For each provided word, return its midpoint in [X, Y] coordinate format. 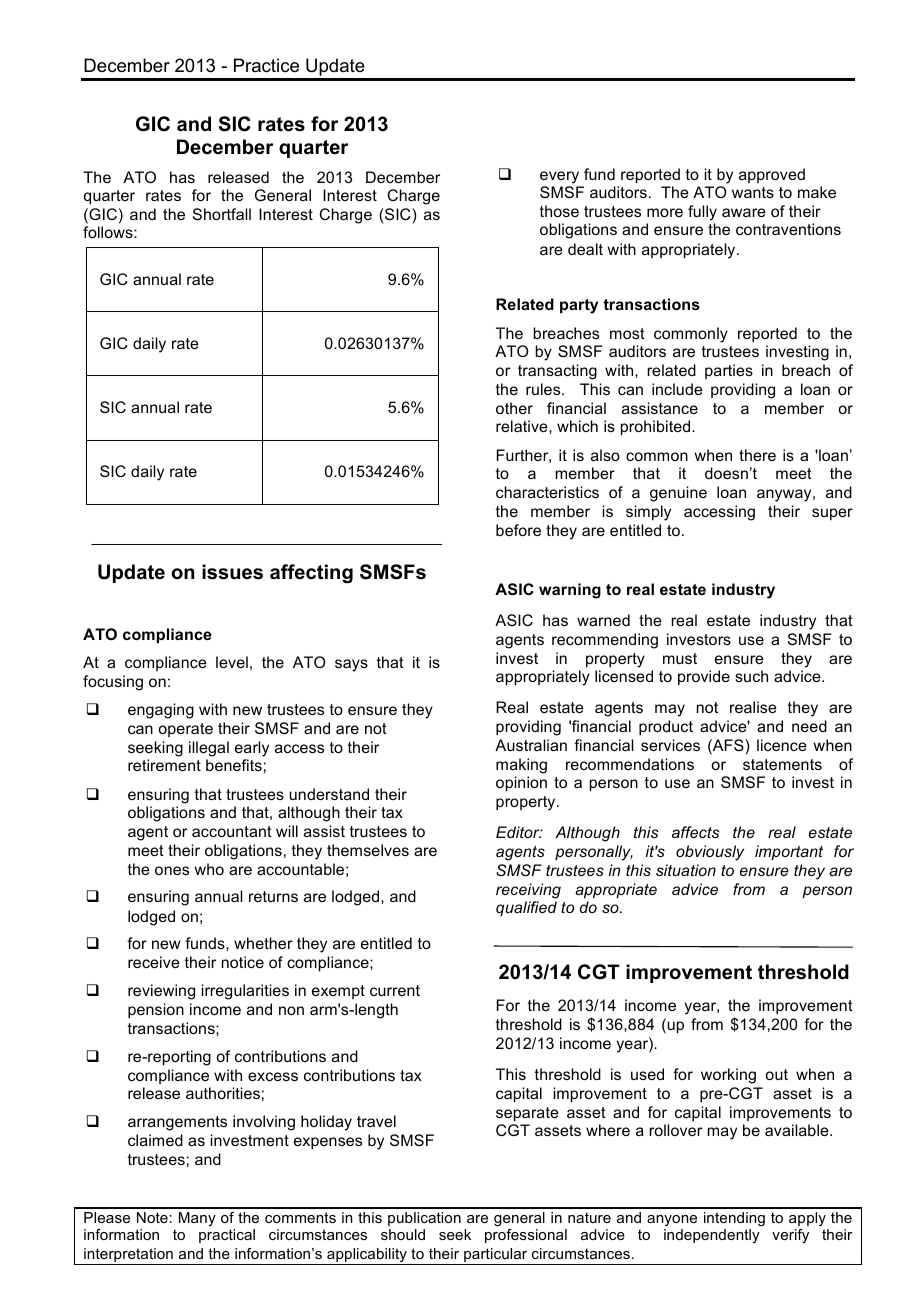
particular [496, 1256]
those [559, 211]
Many [197, 1219]
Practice [266, 65]
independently [712, 1236]
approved [772, 175]
